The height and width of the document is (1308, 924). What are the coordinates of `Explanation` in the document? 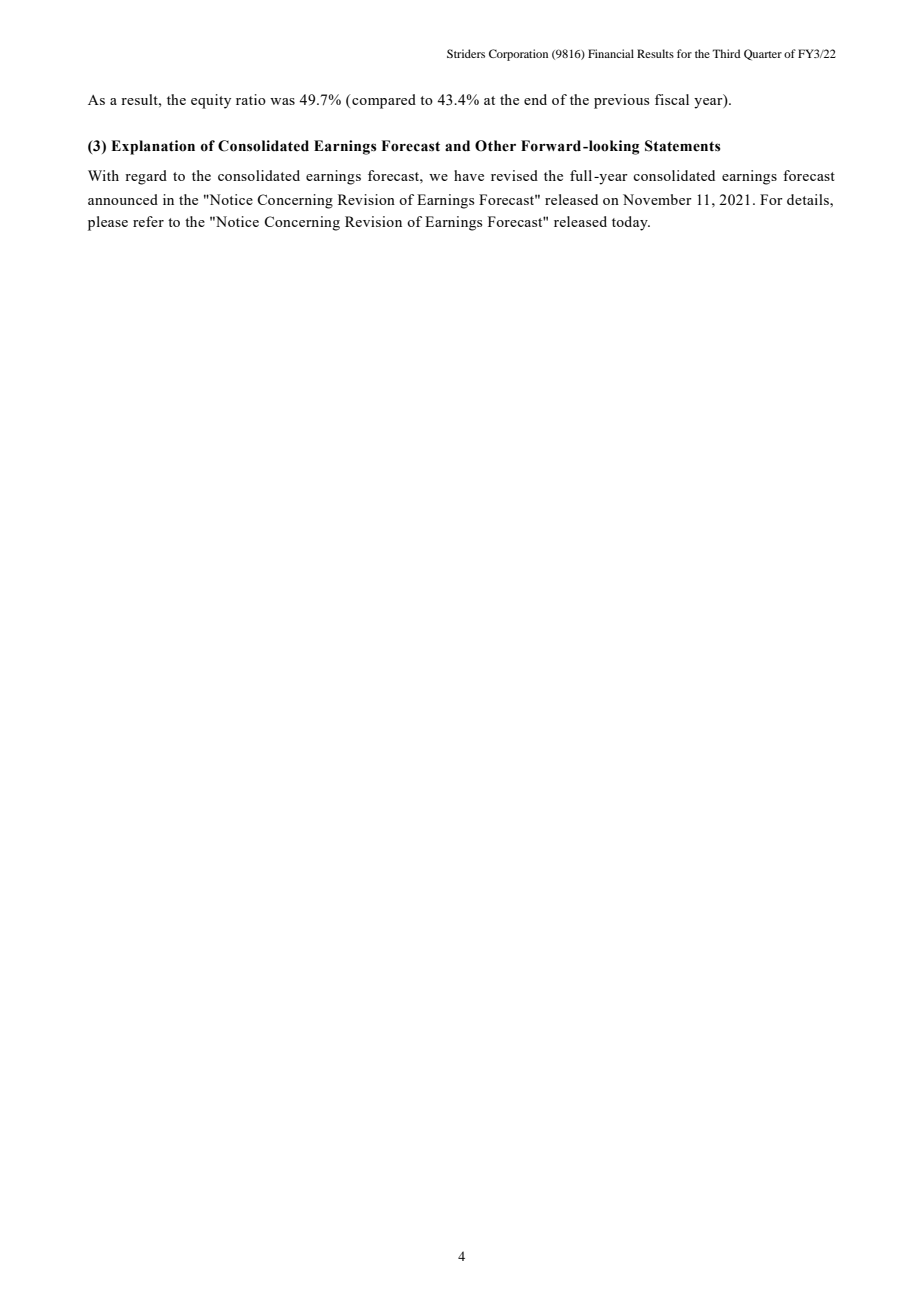 It's located at (153, 147).
